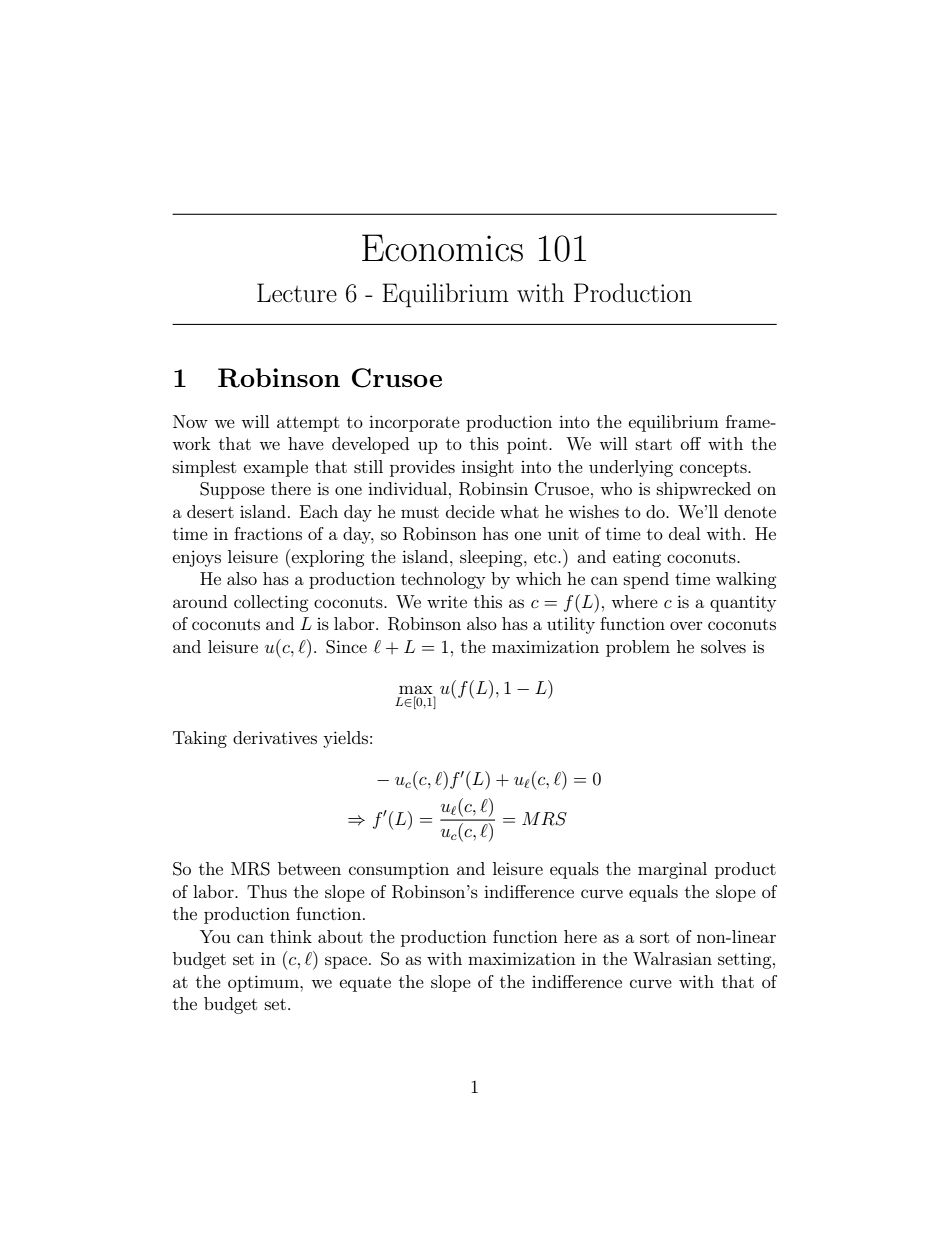 The height and width of the image is (1233, 952). I want to click on shipwrecked, so click(704, 490).
